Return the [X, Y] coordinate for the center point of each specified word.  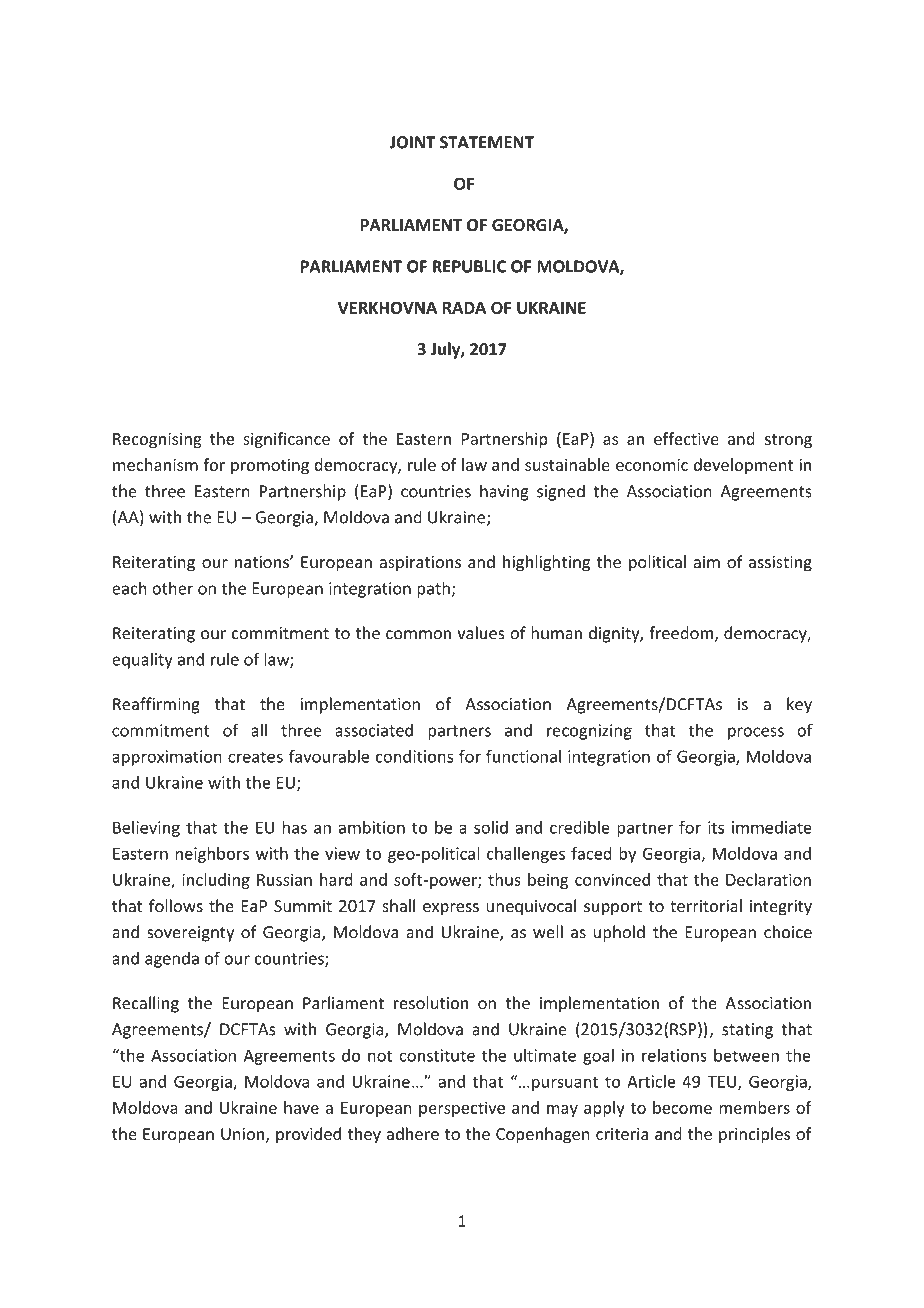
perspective [462, 1109]
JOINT [413, 142]
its [716, 827]
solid [491, 827]
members [754, 1107]
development [743, 466]
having [504, 492]
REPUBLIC [469, 266]
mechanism [155, 464]
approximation [167, 758]
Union [244, 1135]
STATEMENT [487, 142]
